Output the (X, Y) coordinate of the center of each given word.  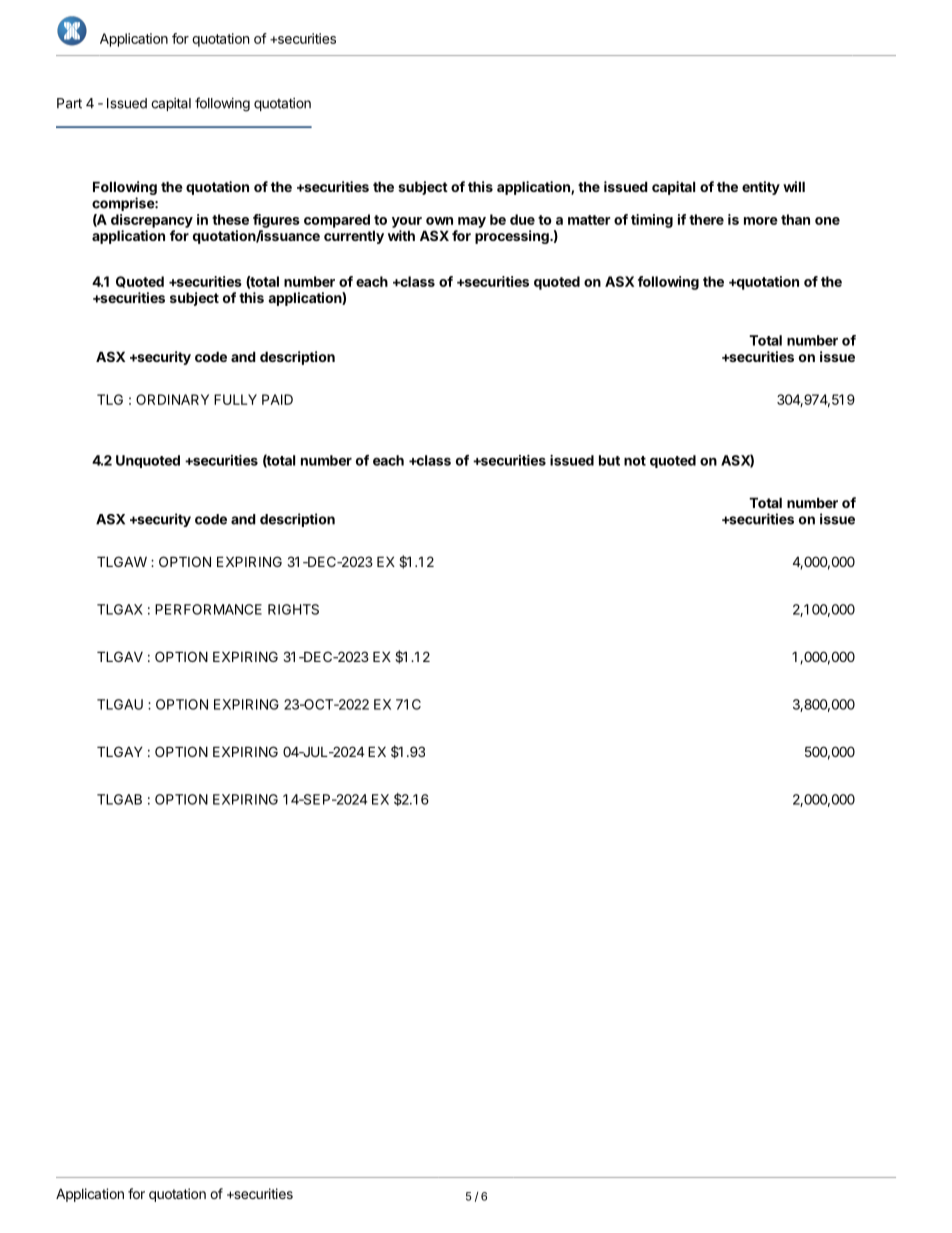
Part (69, 103)
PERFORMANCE (208, 609)
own (439, 221)
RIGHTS (293, 609)
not (635, 461)
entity (761, 188)
